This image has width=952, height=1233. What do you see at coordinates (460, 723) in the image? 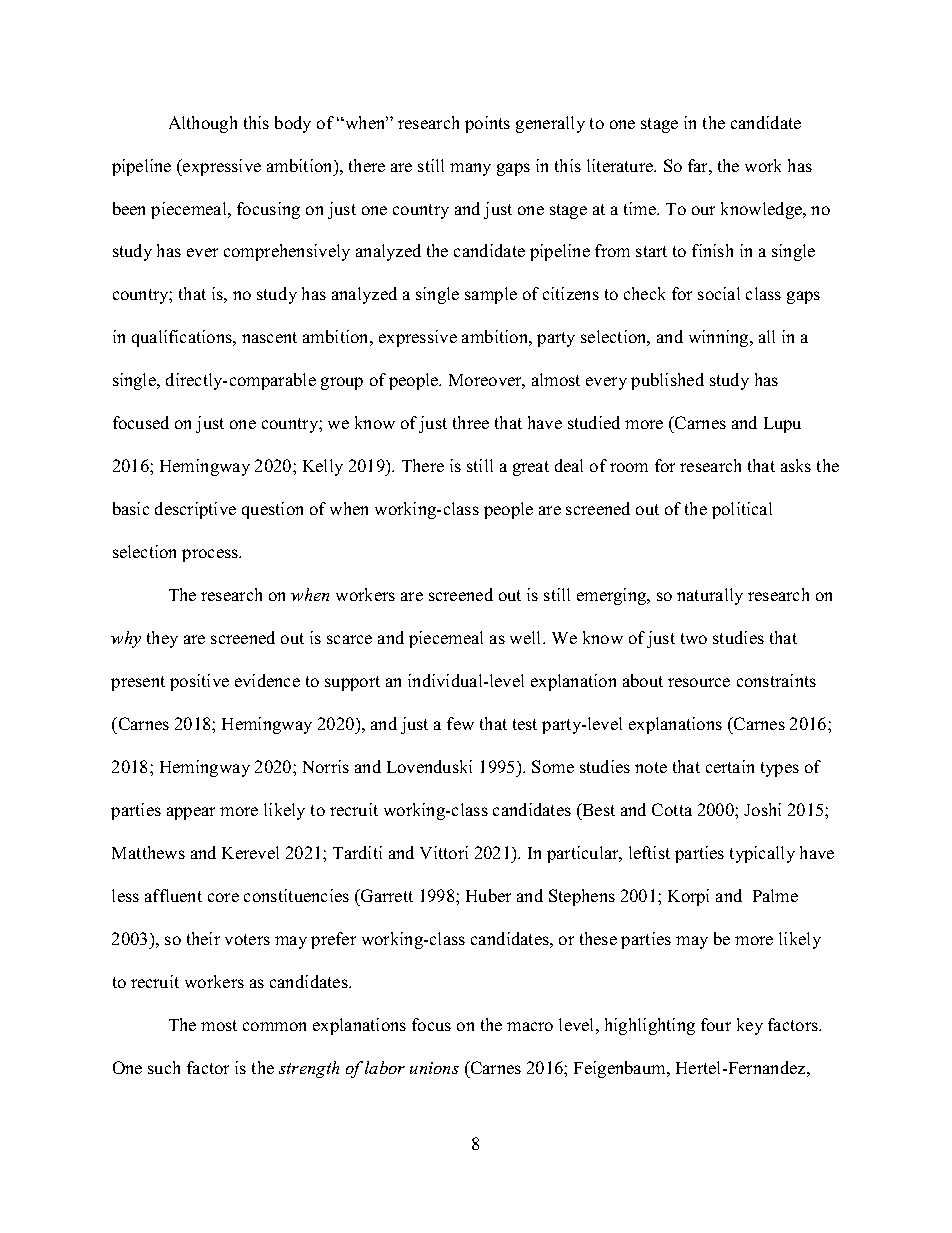
I see `few` at bounding box center [460, 723].
